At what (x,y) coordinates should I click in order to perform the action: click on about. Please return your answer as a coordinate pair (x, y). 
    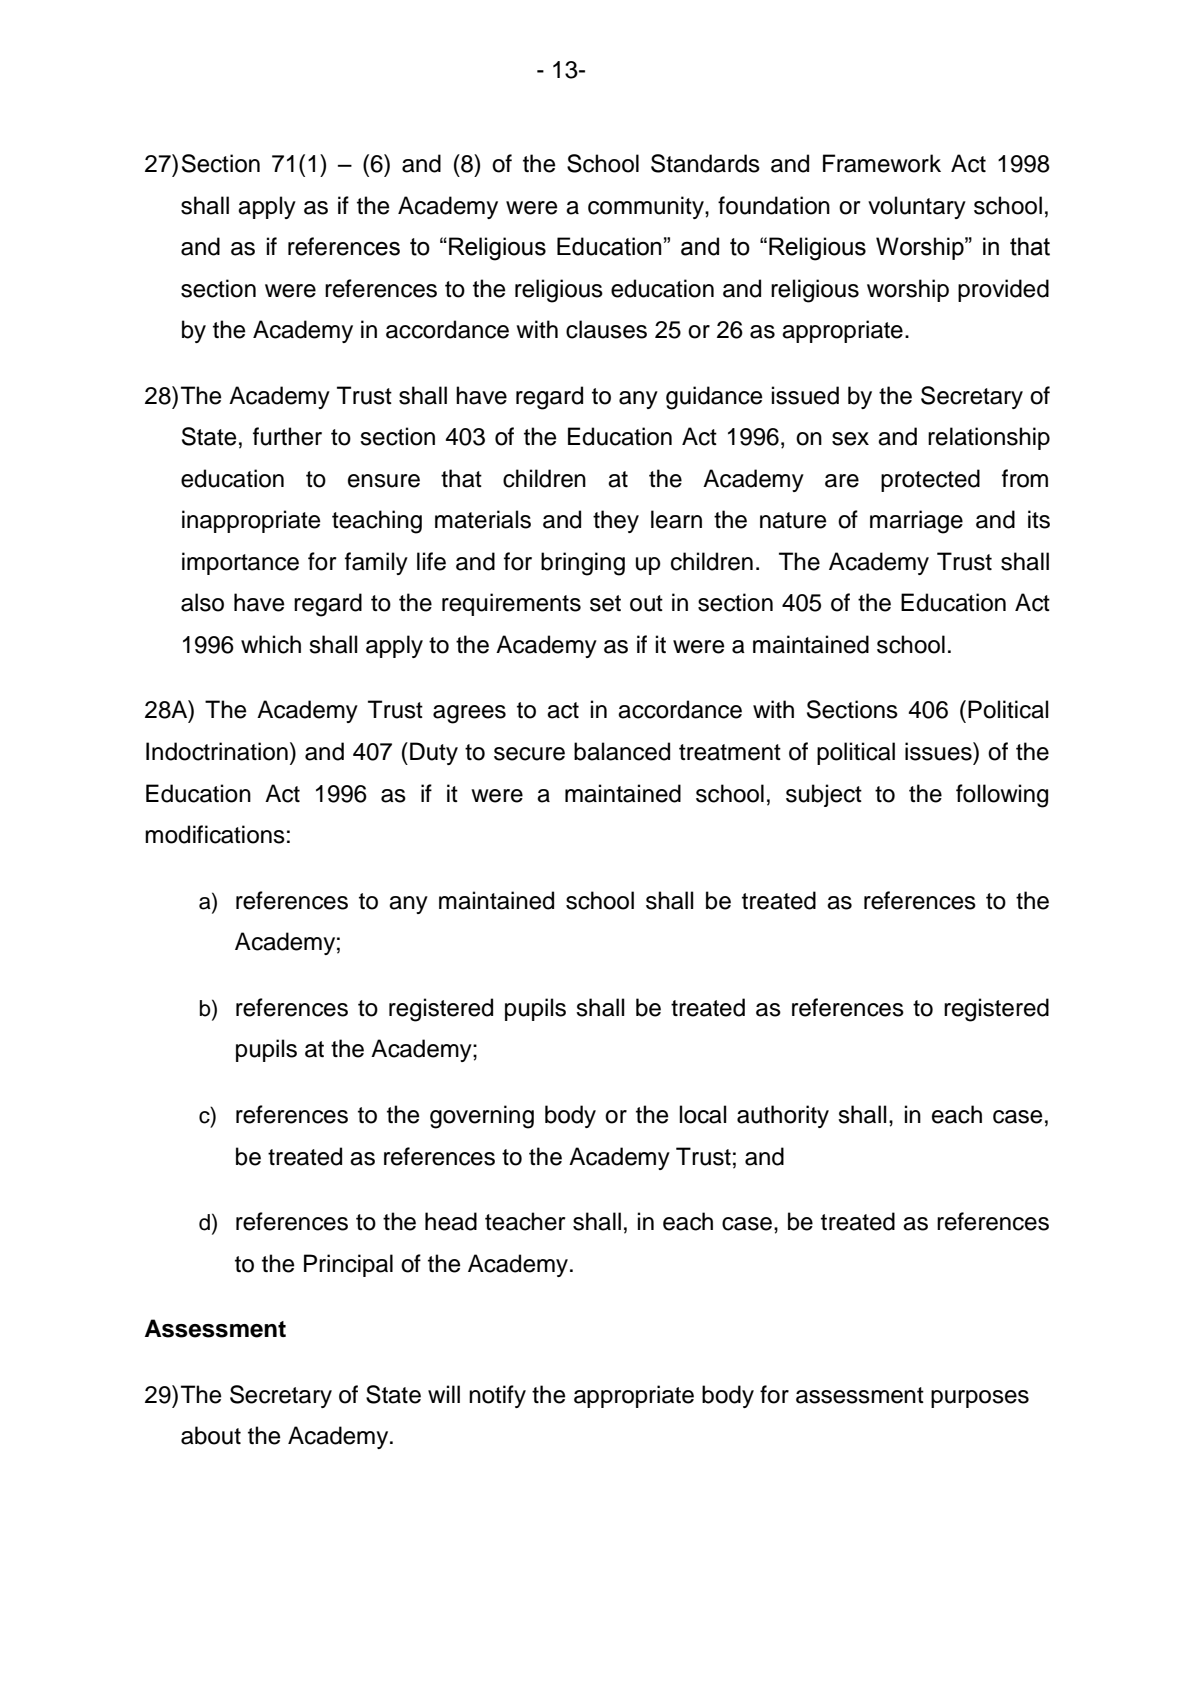
    Looking at the image, I should click on (211, 1435).
